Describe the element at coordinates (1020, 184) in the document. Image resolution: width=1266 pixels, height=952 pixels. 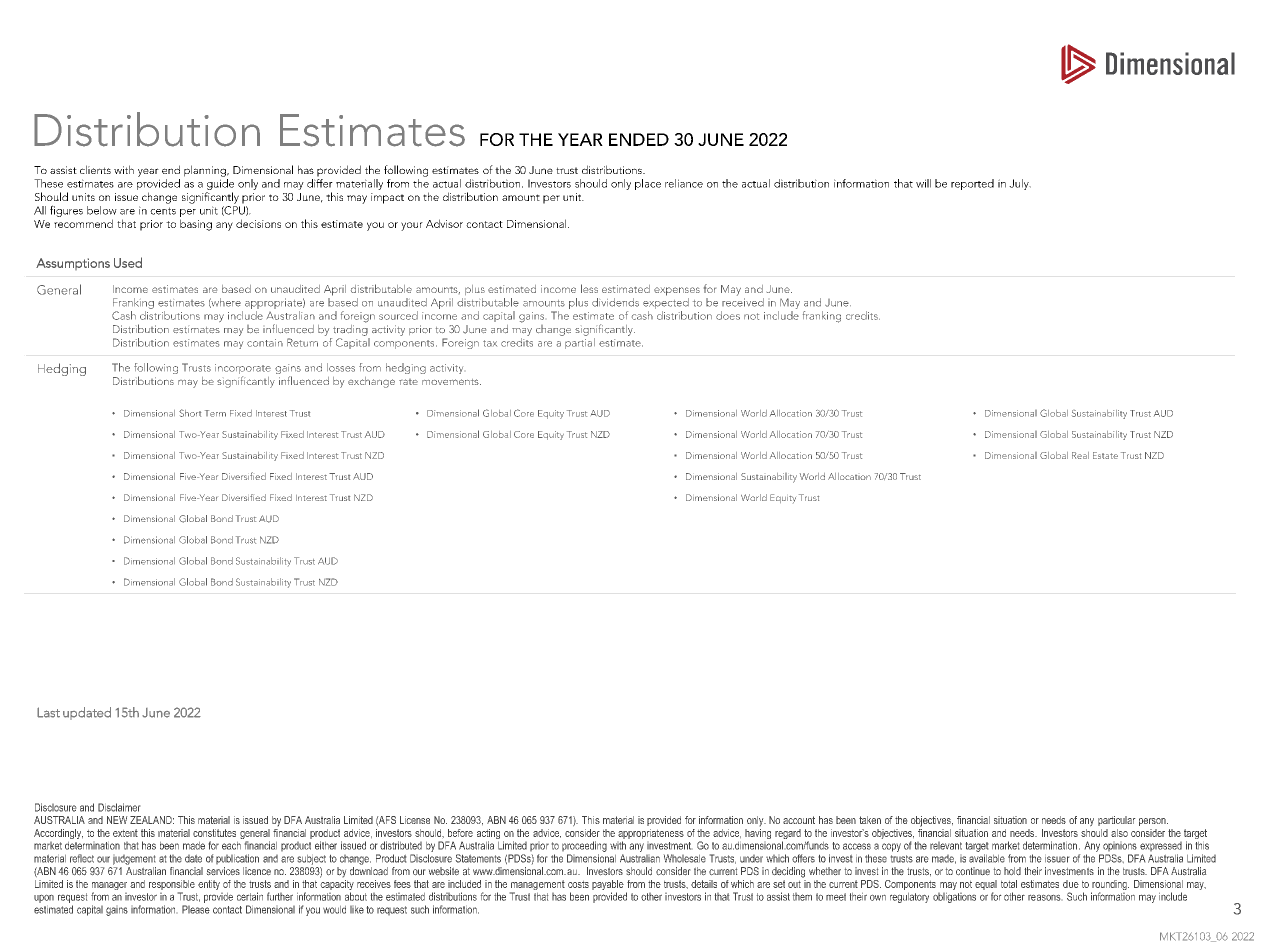
I see `July` at that location.
